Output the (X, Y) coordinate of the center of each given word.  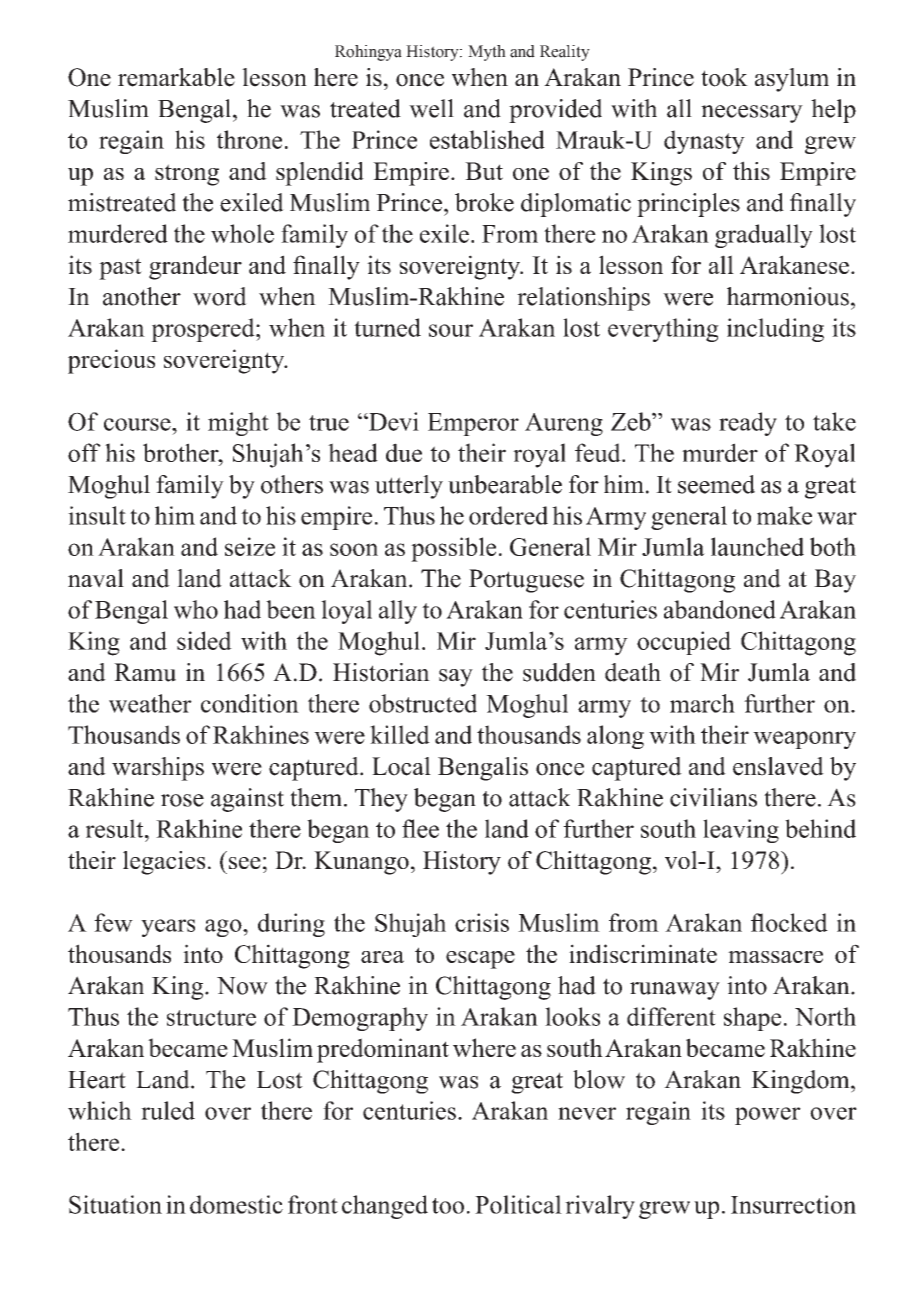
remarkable (176, 77)
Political (518, 1204)
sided (204, 640)
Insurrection (793, 1204)
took (724, 77)
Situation (115, 1204)
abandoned (720, 609)
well (431, 108)
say (456, 678)
